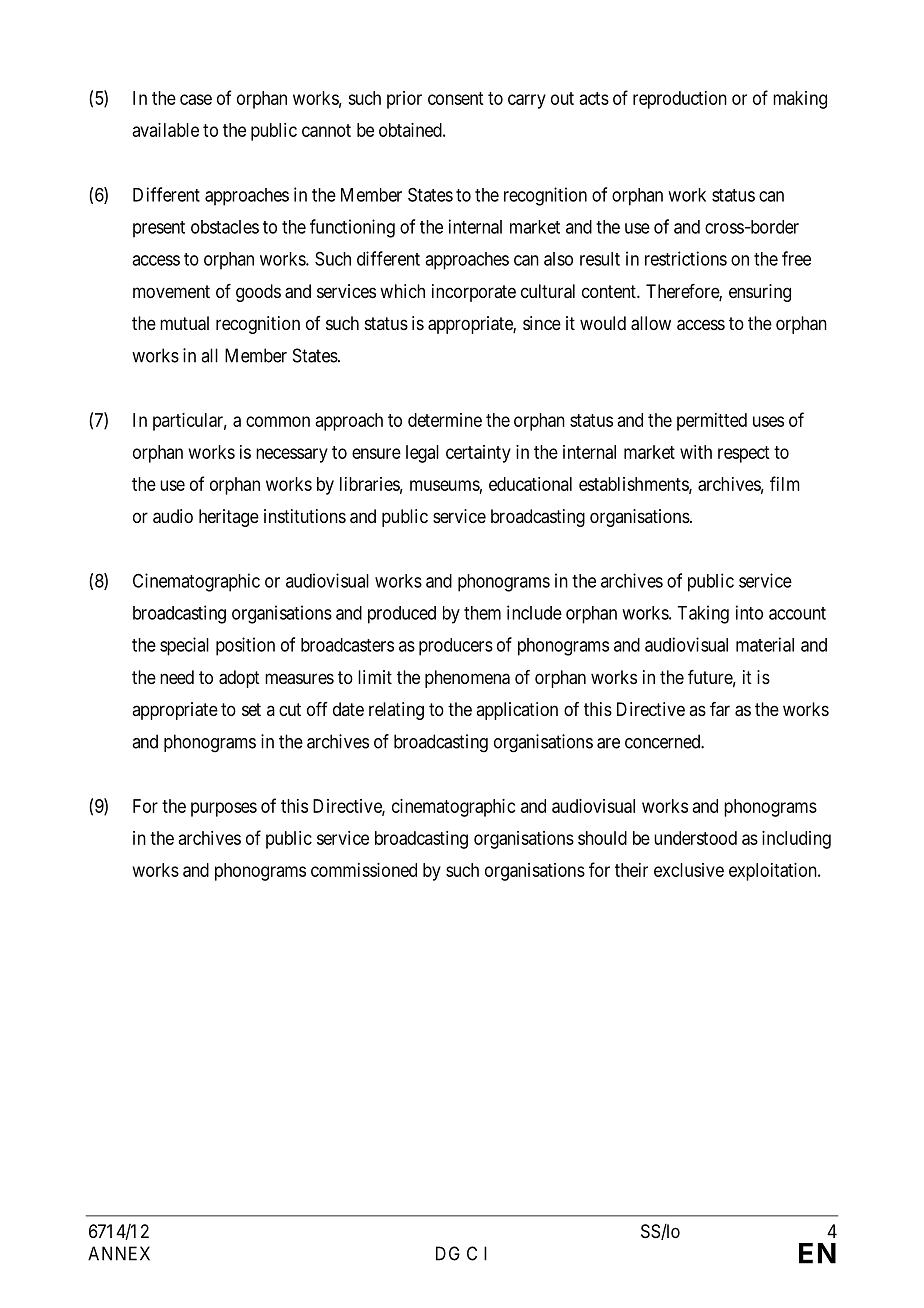  Describe the element at coordinates (720, 709) in the image. I see `far` at that location.
